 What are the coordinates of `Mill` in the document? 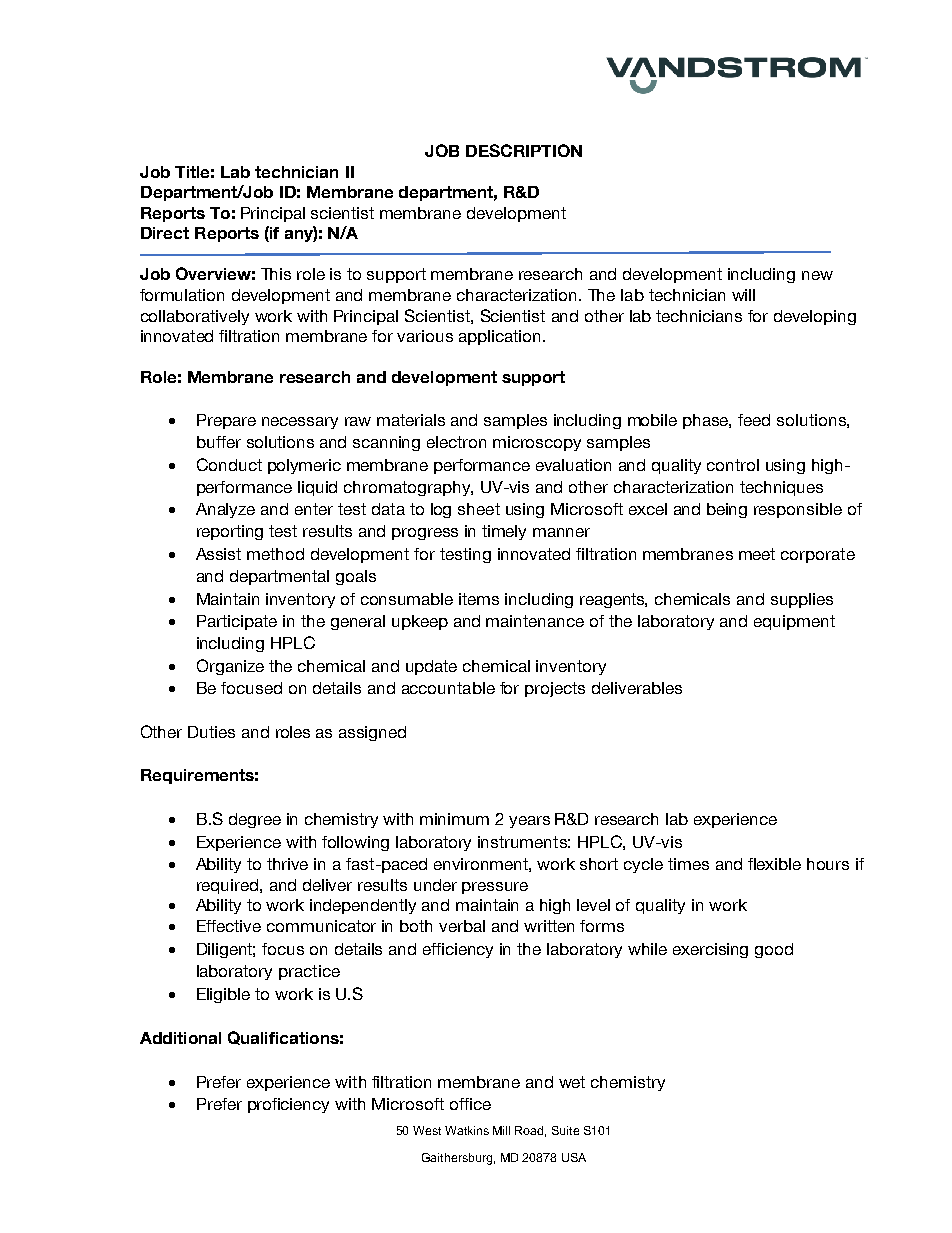 It's located at (501, 1130).
